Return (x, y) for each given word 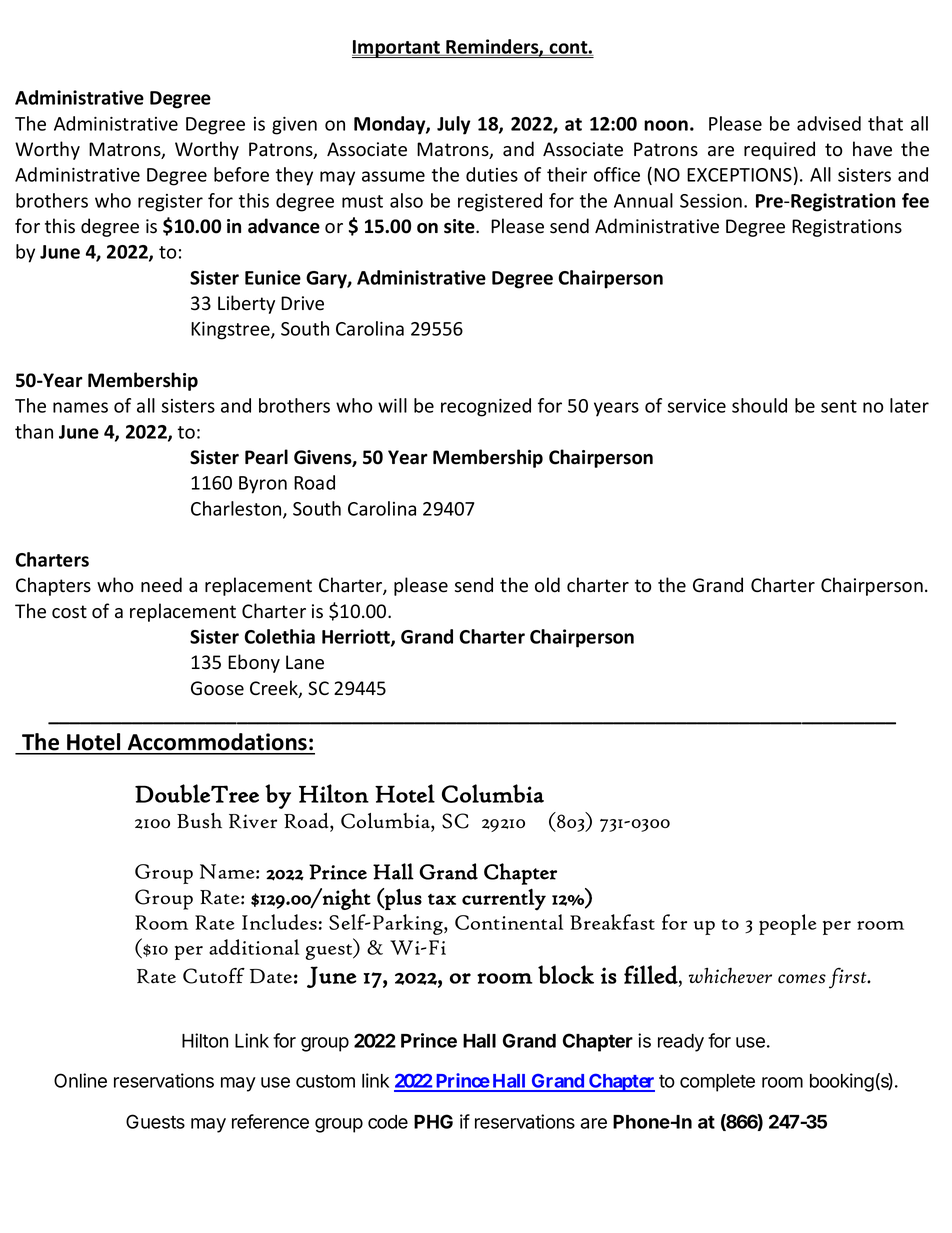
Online (80, 1080)
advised (829, 123)
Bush (199, 821)
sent (839, 406)
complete (717, 1083)
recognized (486, 407)
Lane (305, 662)
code (388, 1122)
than (34, 431)
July (454, 125)
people (787, 924)
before (241, 174)
